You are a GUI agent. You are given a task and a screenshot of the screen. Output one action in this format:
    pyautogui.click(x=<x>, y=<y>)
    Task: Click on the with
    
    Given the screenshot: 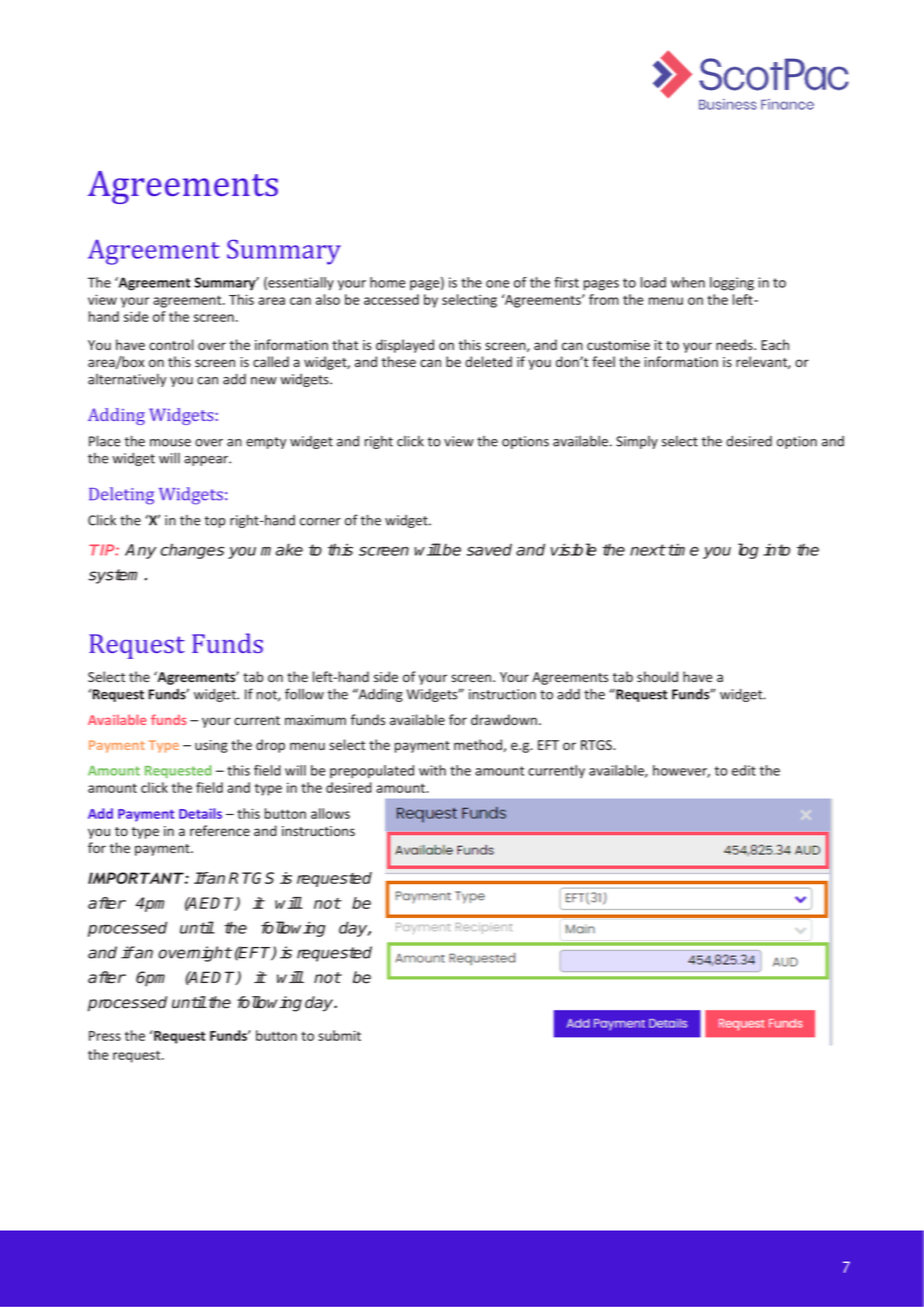 What is the action you would take?
    pyautogui.click(x=432, y=770)
